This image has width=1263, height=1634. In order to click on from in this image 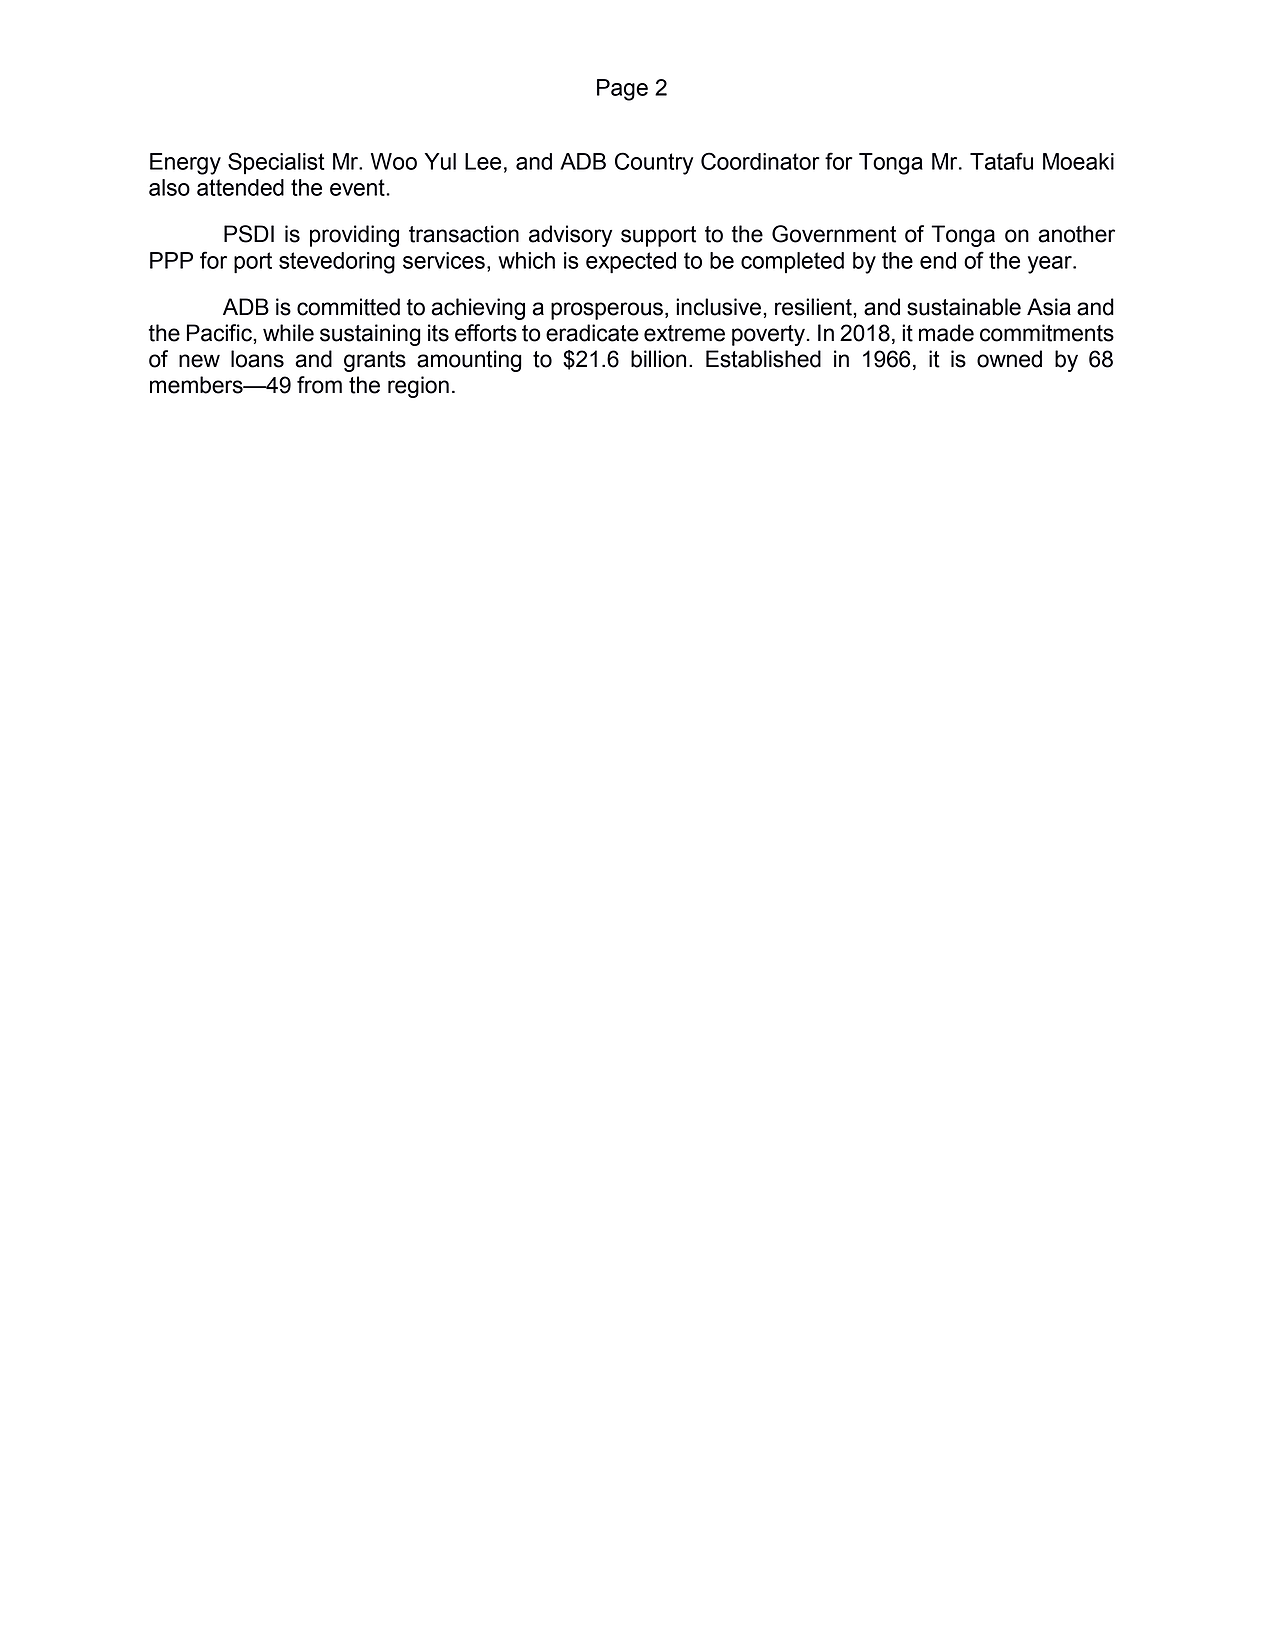, I will do `click(319, 385)`.
